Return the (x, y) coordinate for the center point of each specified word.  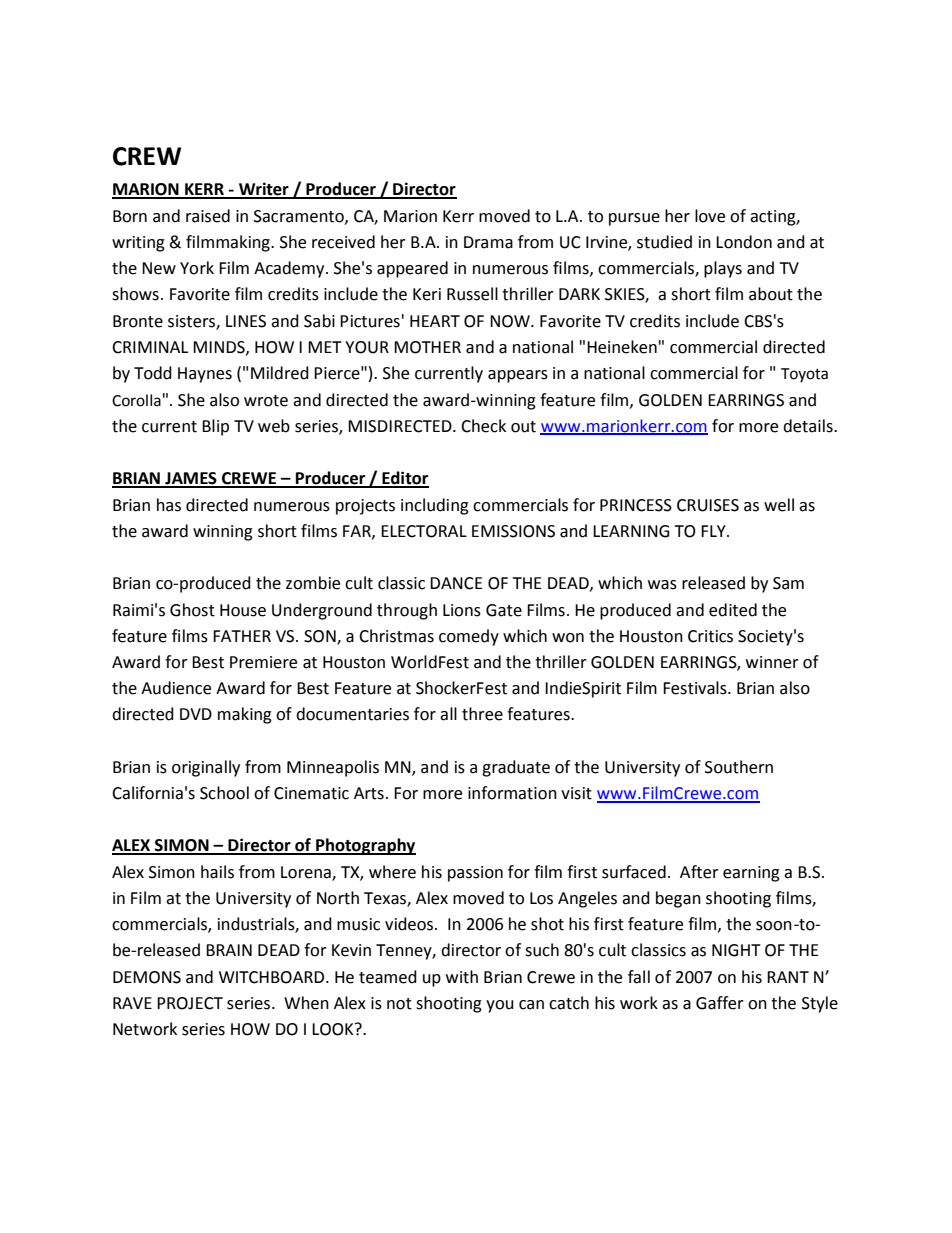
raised (208, 216)
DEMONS (147, 977)
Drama (488, 242)
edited (733, 610)
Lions (462, 610)
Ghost (192, 610)
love (710, 216)
